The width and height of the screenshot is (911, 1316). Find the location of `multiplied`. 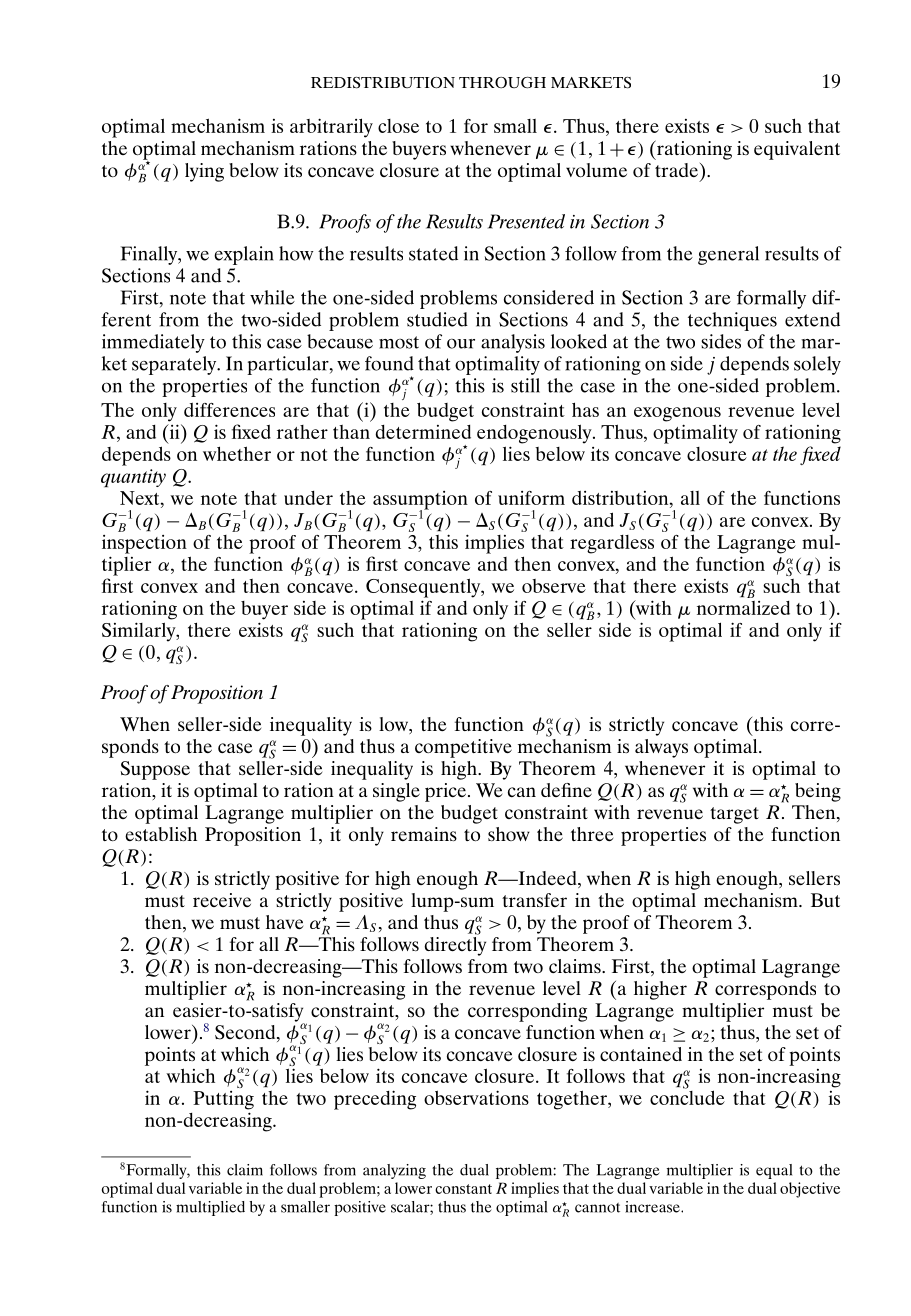

multiplied is located at coordinates (210, 1208).
